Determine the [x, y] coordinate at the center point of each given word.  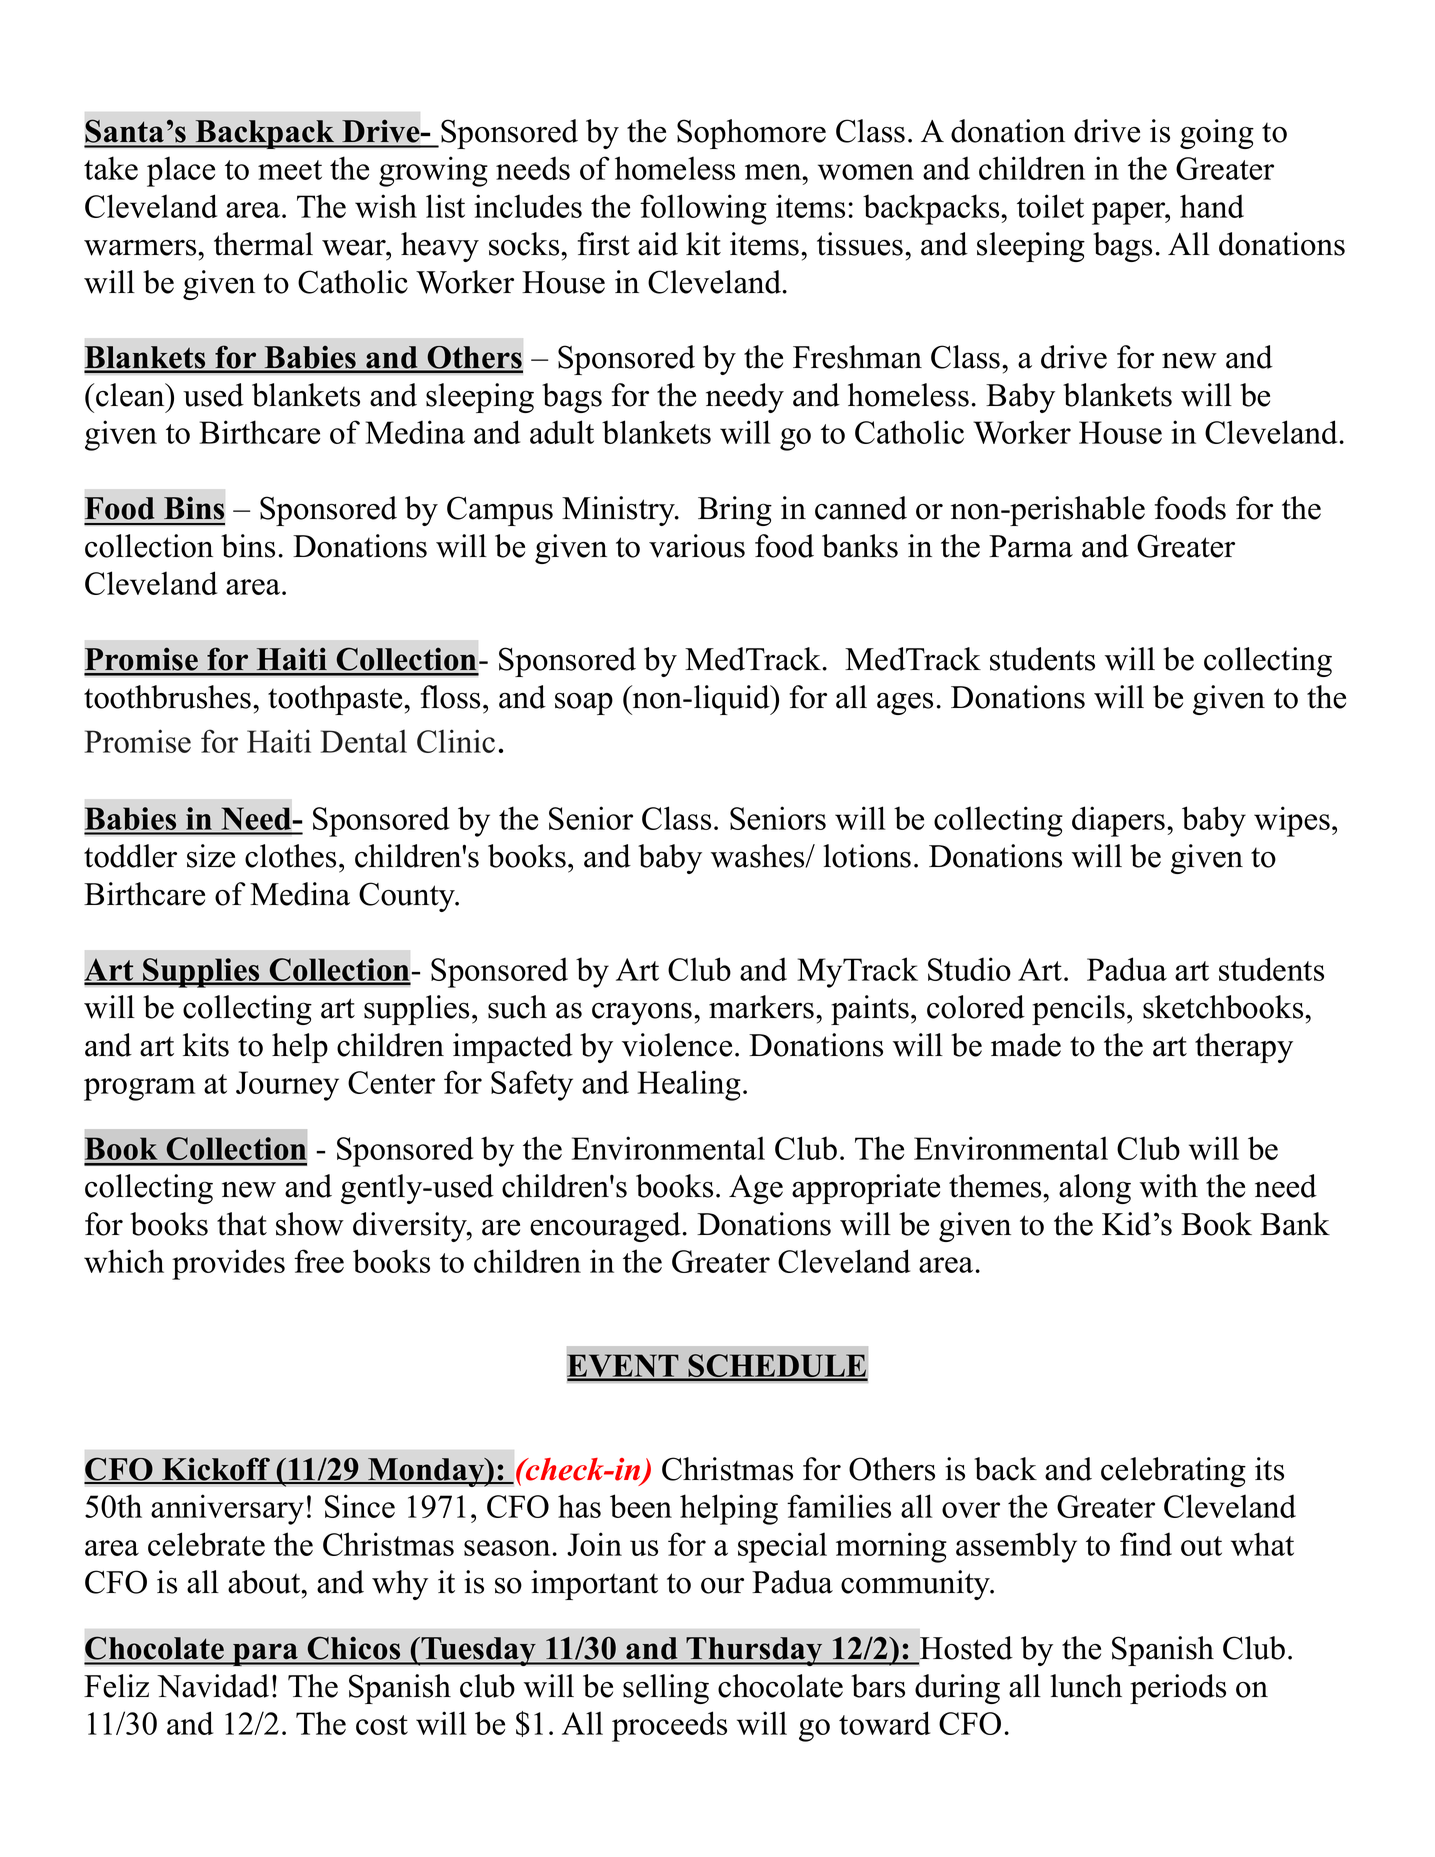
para [265, 1654]
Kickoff [216, 1470]
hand [1212, 206]
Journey [287, 1086]
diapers [1118, 821]
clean [131, 395]
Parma [1031, 546]
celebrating [1173, 1472]
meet [290, 170]
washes [759, 856]
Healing [689, 1085]
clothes [290, 856]
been [641, 1506]
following [703, 209]
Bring [735, 511]
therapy [1244, 1048]
